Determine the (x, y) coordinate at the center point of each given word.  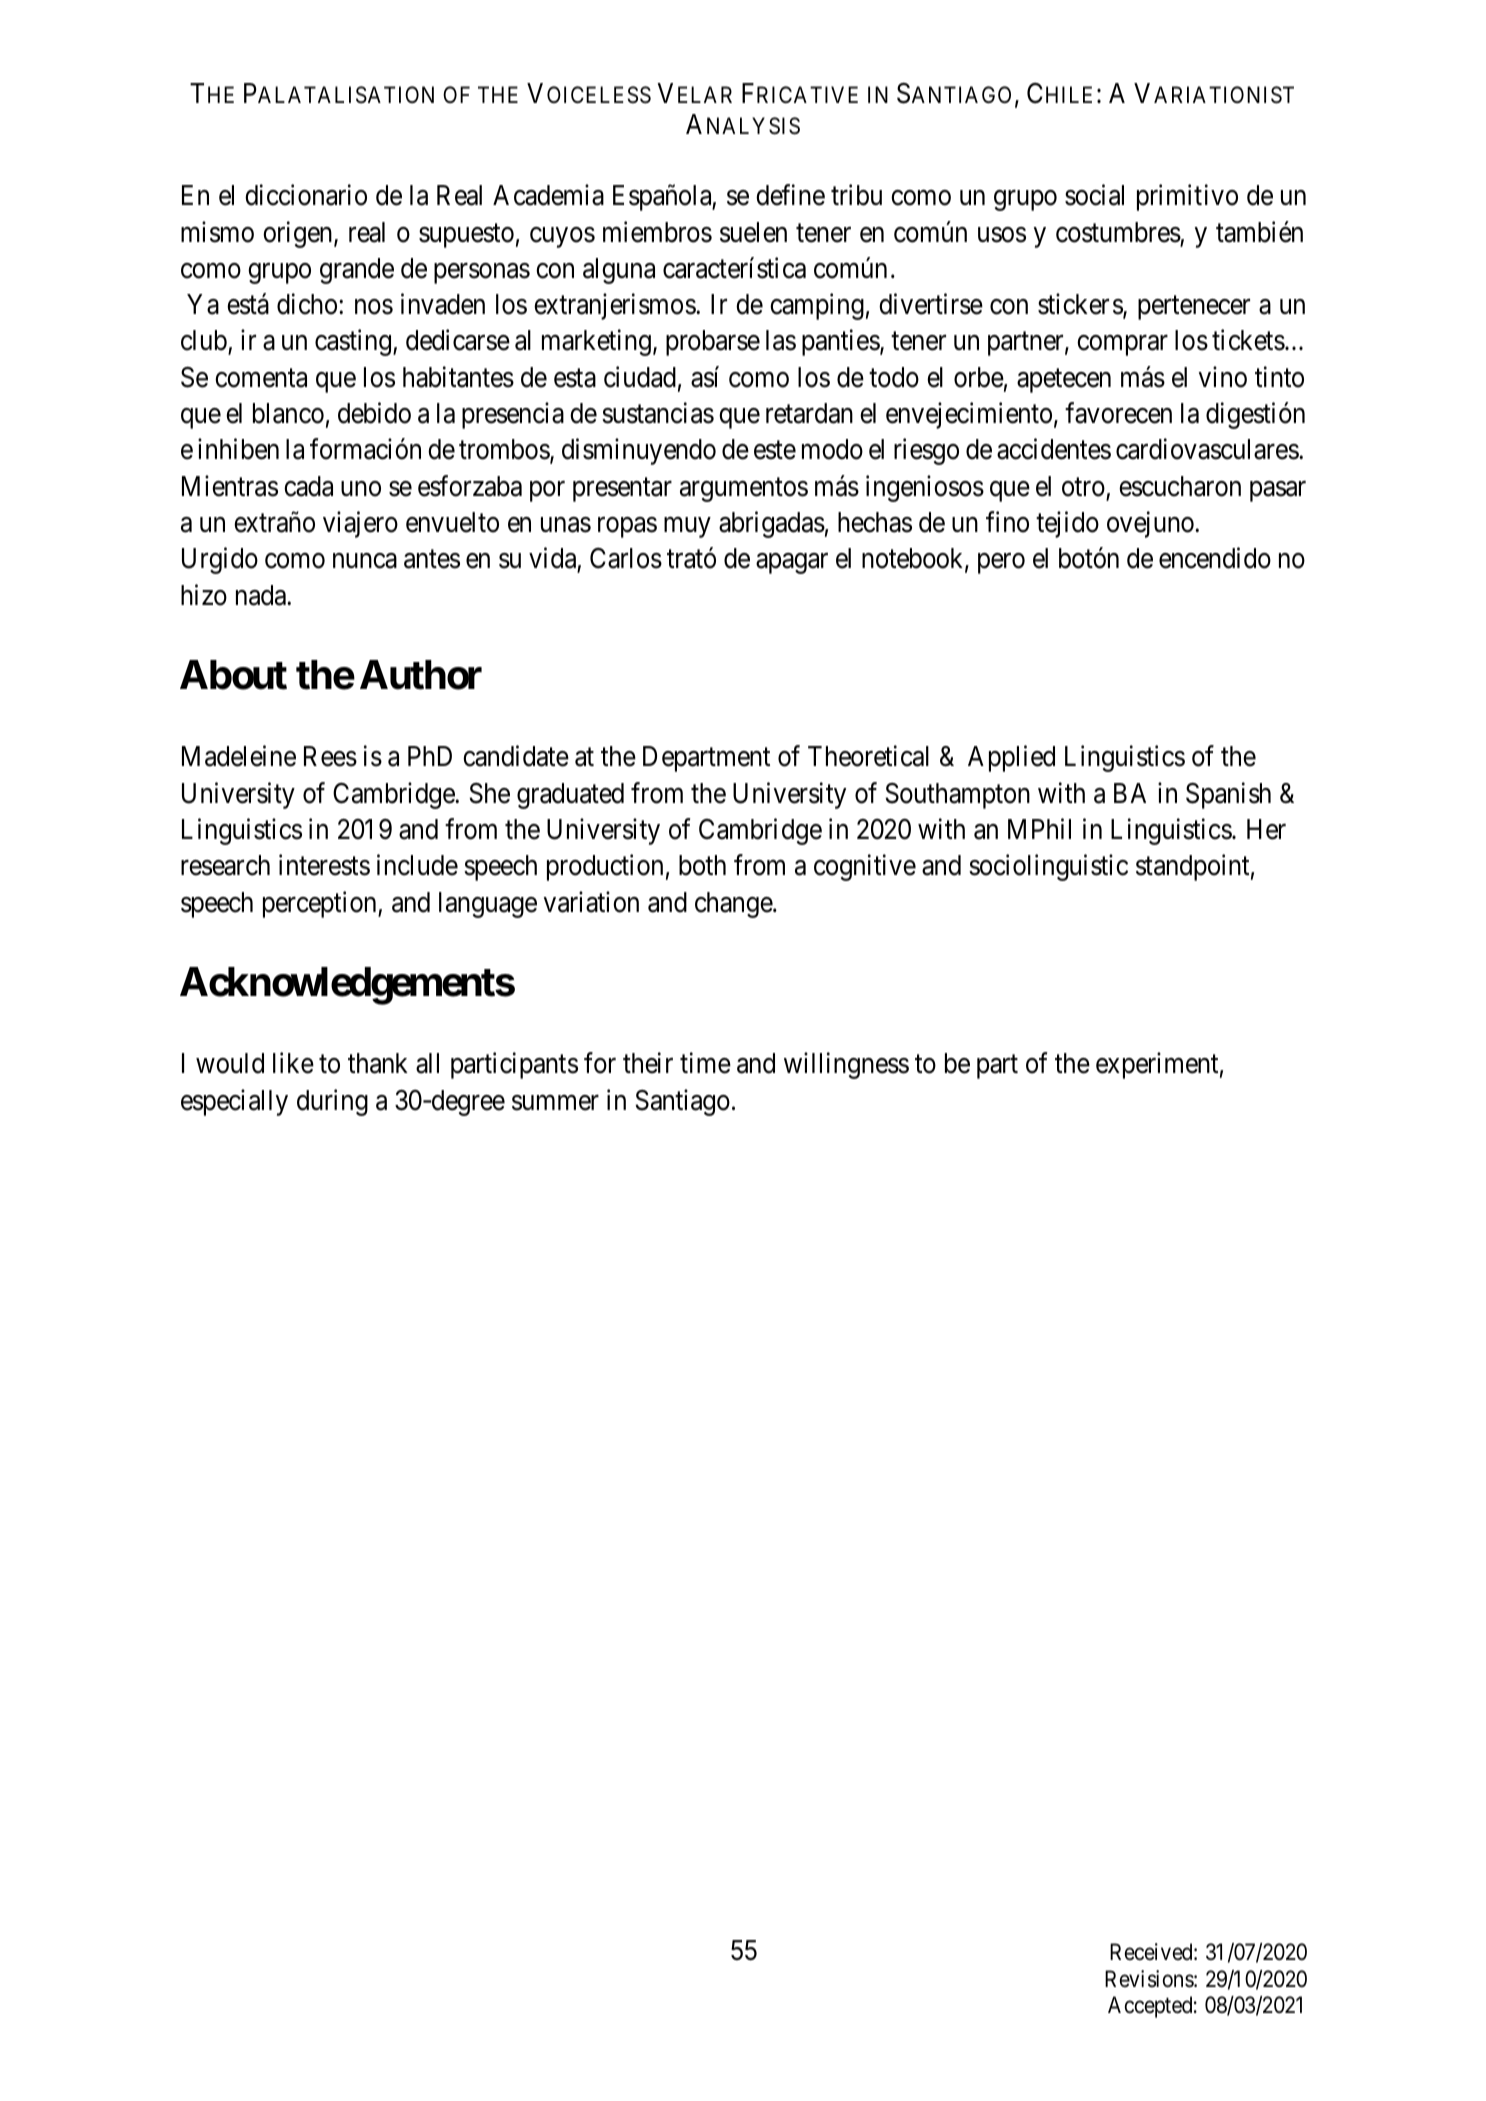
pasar (1278, 491)
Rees (330, 756)
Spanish (1228, 795)
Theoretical (868, 756)
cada (308, 486)
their (648, 1063)
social (1094, 195)
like (293, 1063)
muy (687, 528)
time (705, 1063)
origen (299, 234)
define (790, 195)
